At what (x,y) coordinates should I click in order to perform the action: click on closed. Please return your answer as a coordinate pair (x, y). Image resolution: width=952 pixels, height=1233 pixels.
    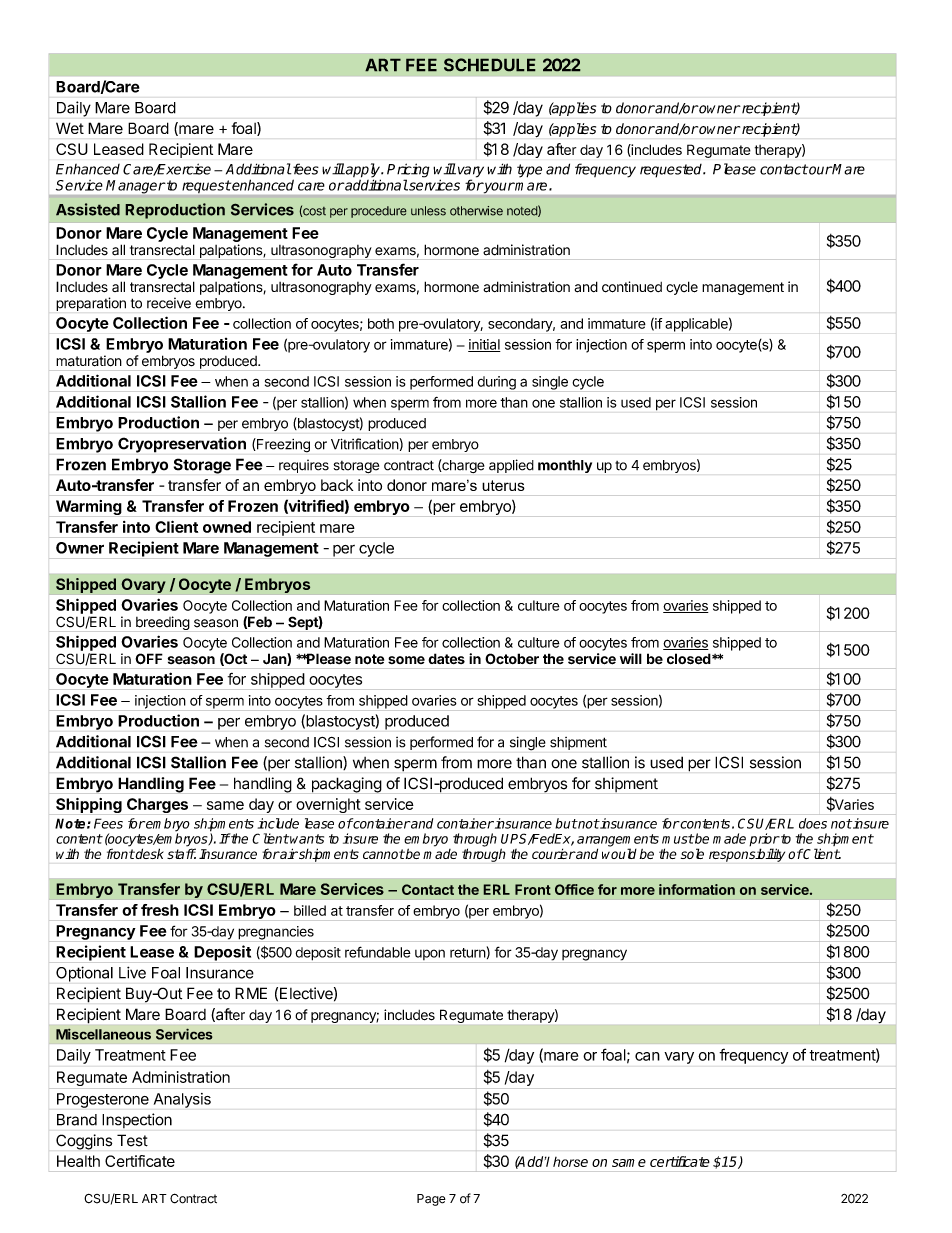
    Looking at the image, I should click on (689, 659).
